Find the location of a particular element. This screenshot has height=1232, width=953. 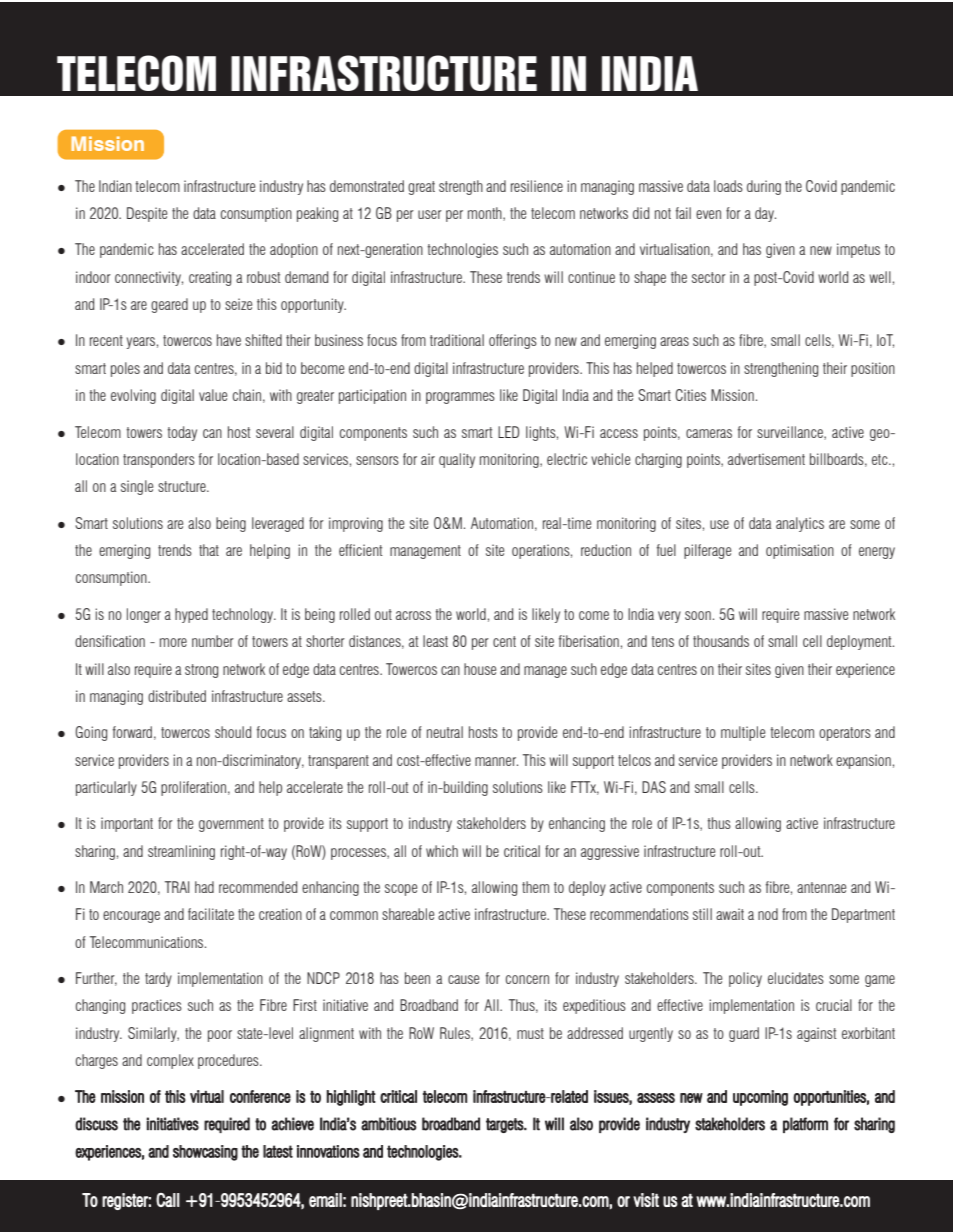

surveillance is located at coordinates (791, 433).
